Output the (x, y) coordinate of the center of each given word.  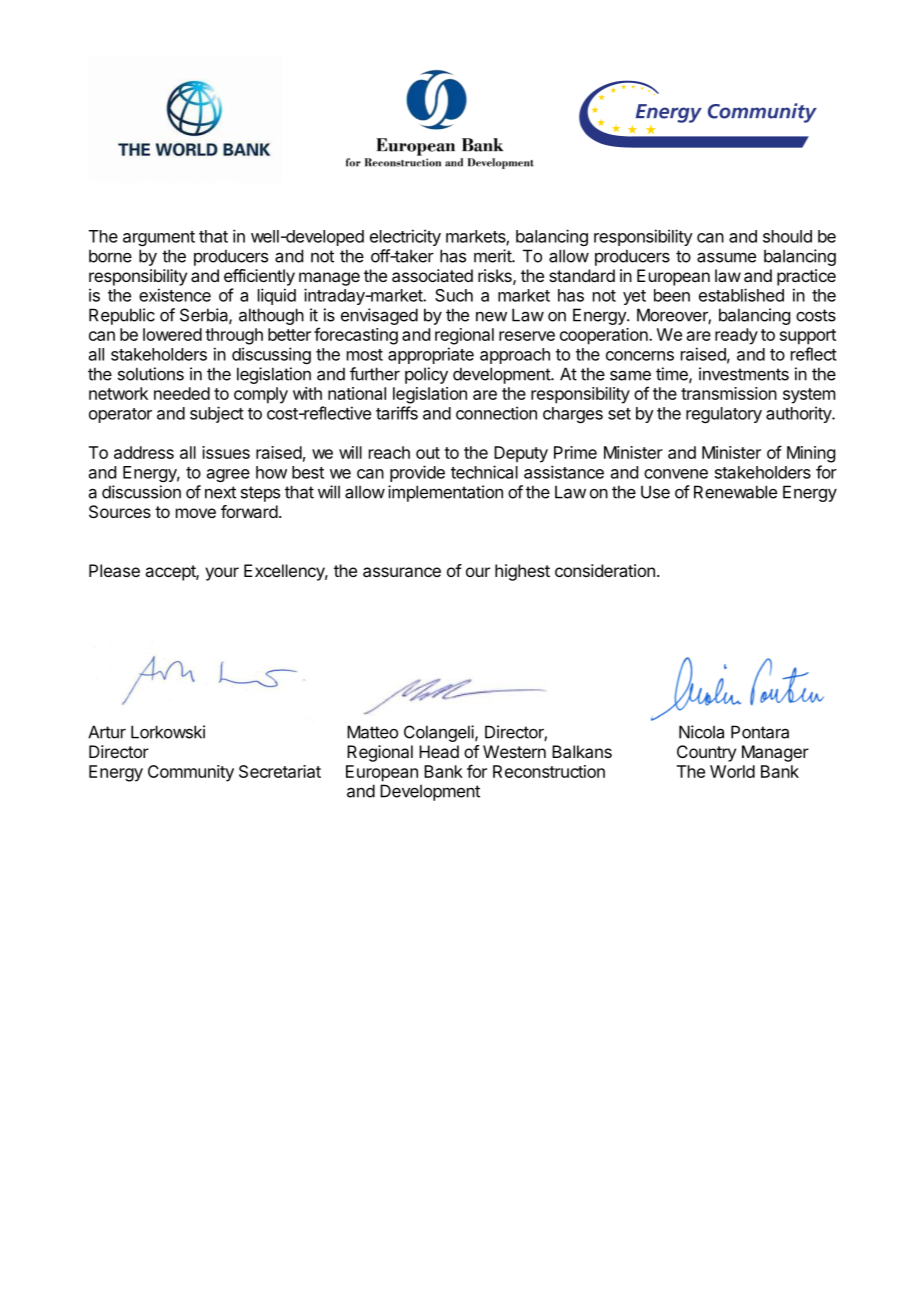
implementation (445, 493)
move (196, 513)
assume (726, 257)
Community (191, 773)
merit (493, 256)
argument (159, 238)
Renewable (735, 492)
